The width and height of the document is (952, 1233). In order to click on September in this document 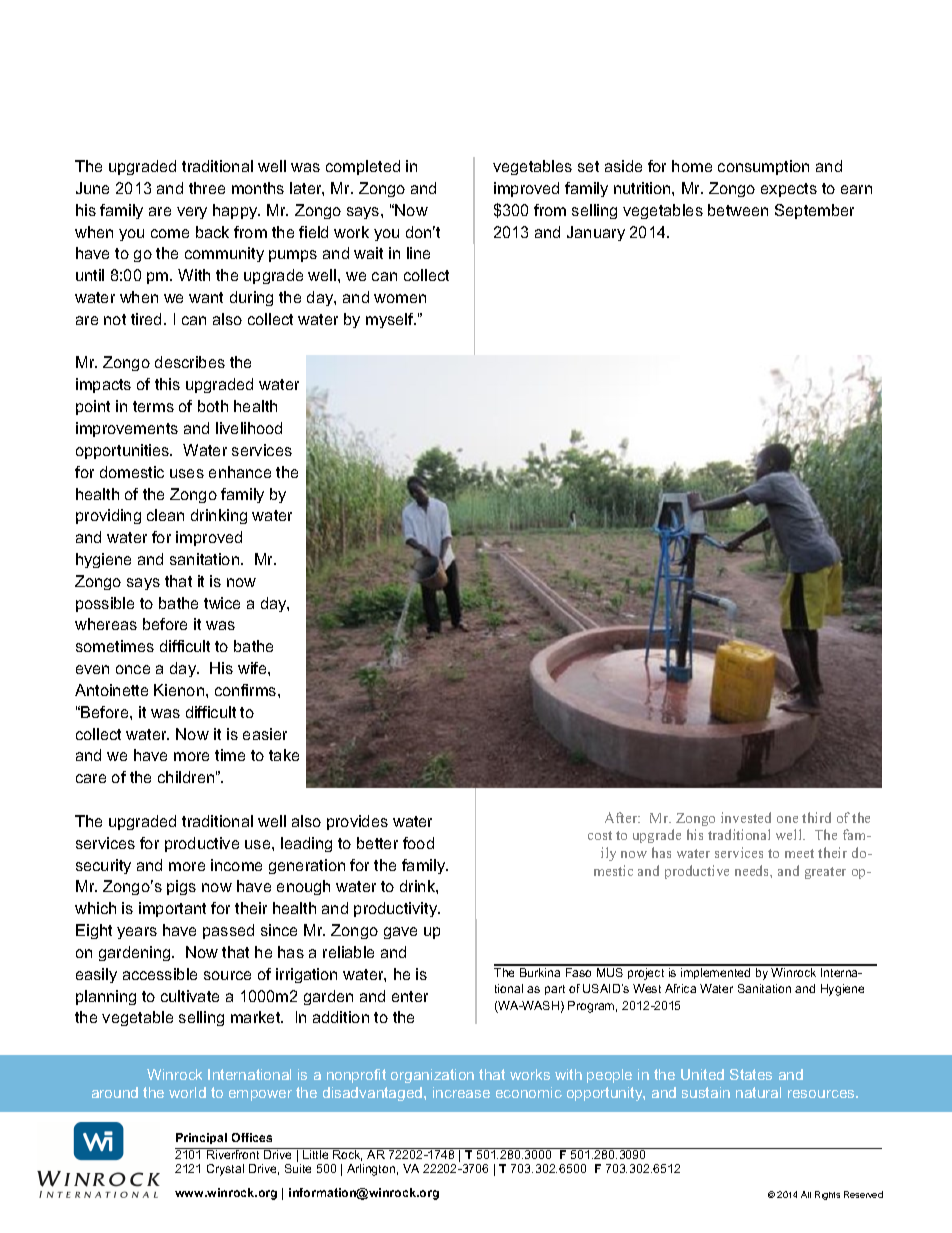, I will do `click(814, 211)`.
